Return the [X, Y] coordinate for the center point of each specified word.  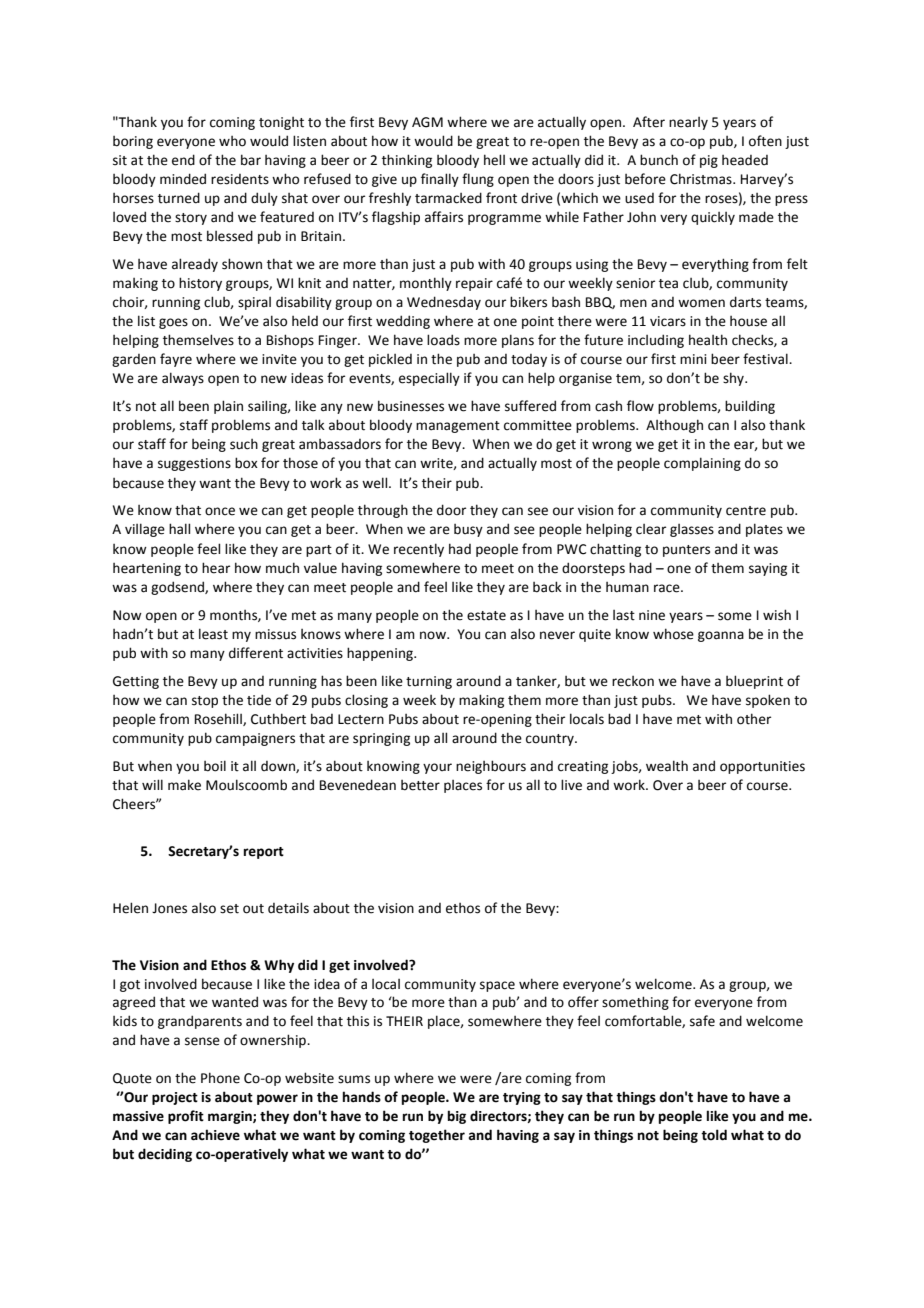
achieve [215, 1135]
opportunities [762, 767]
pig [709, 161]
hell [494, 160]
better [420, 785]
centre [746, 511]
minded [183, 179]
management [458, 427]
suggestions [194, 464]
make [184, 785]
